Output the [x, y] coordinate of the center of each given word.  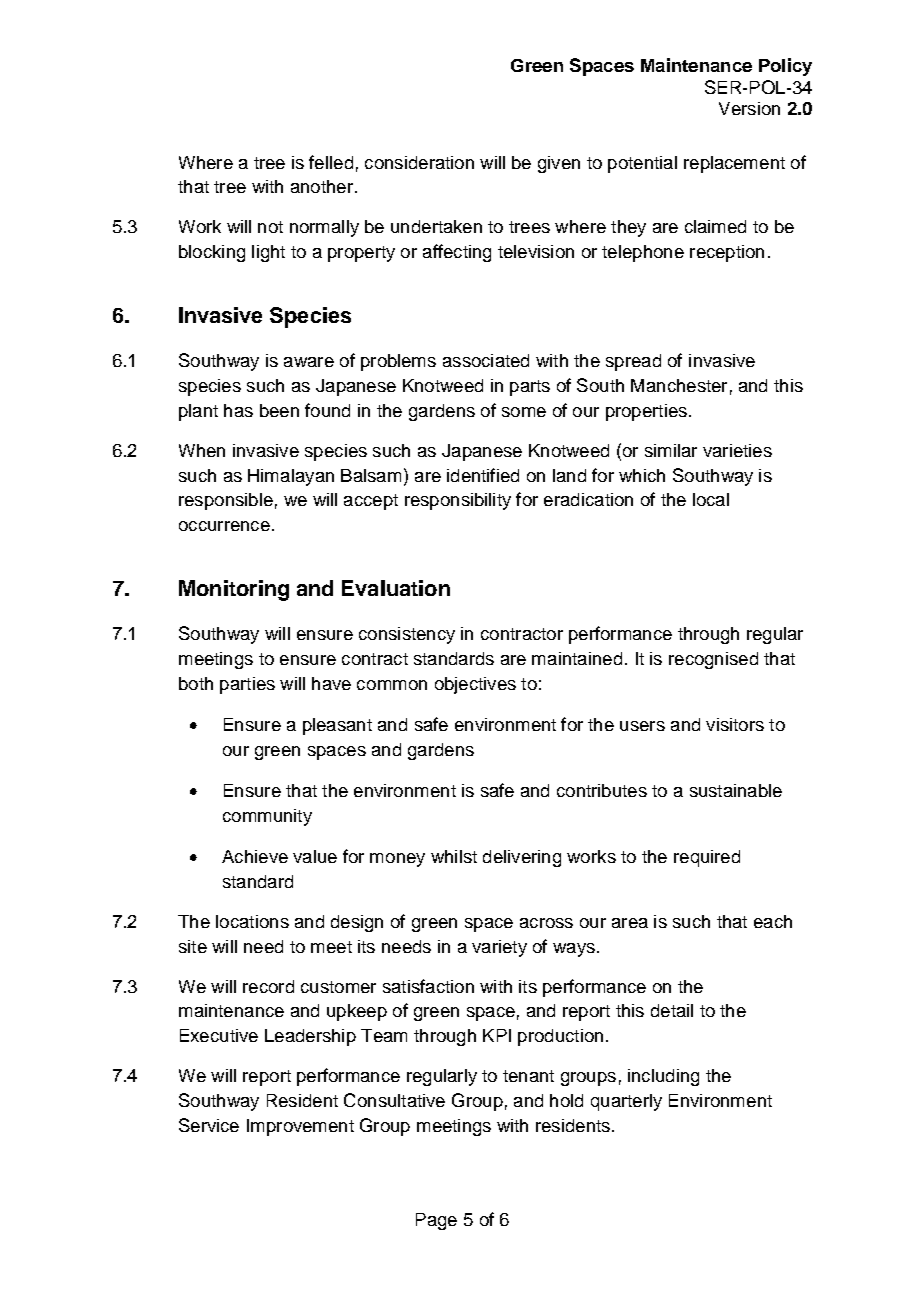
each [773, 921]
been [279, 410]
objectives [475, 685]
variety [499, 948]
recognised [713, 660]
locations [252, 921]
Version [749, 108]
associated [486, 360]
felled [331, 162]
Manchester [679, 385]
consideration [419, 162]
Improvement [300, 1127]
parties [247, 685]
